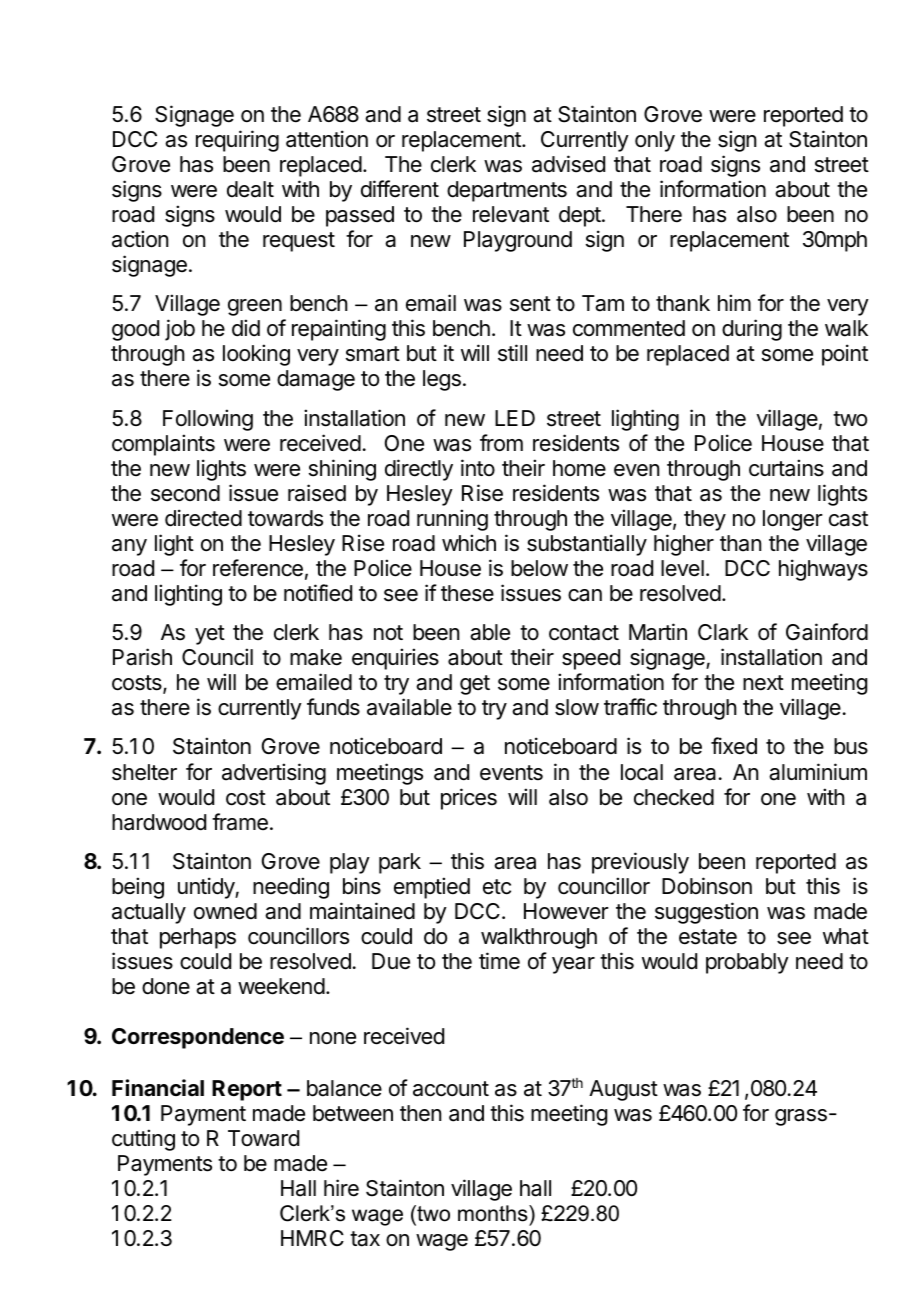 This document has height=1308, width=924. Describe the element at coordinates (198, 938) in the document. I see `perhaps` at that location.
